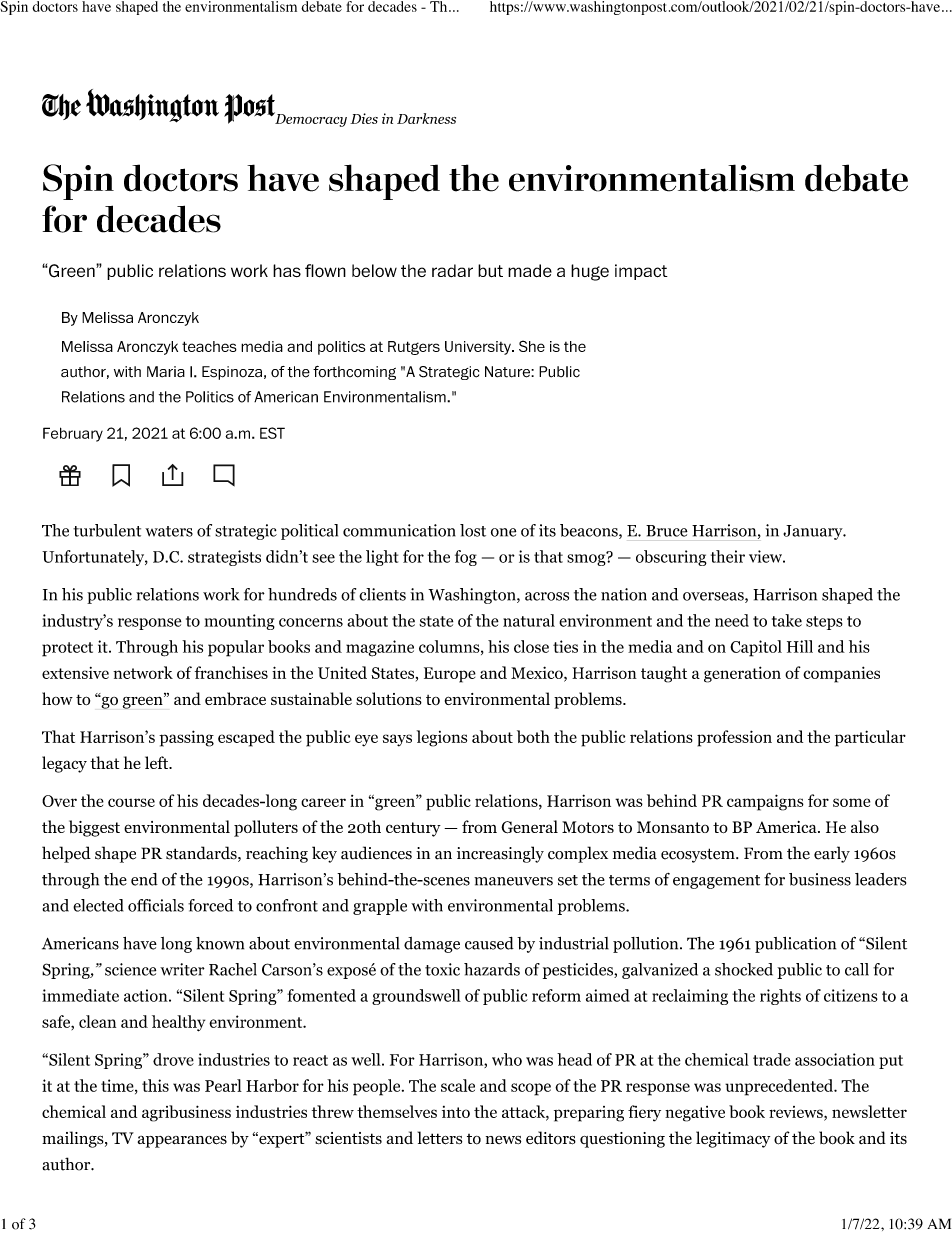  Describe the element at coordinates (310, 119) in the screenshot. I see `Democracy` at that location.
